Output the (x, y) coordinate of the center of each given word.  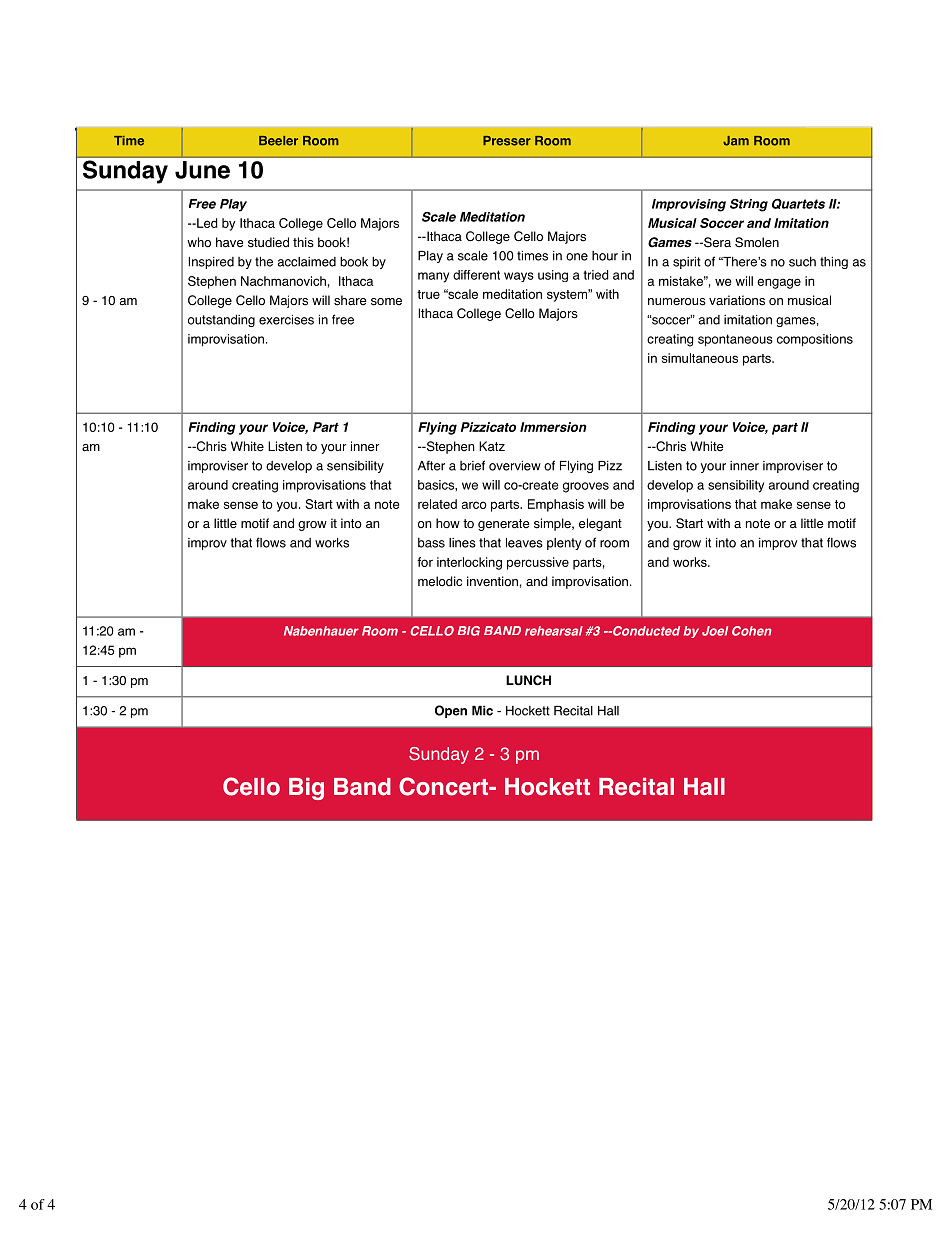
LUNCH (528, 680)
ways (519, 277)
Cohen (752, 631)
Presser (507, 141)
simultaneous (700, 358)
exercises (286, 320)
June (202, 170)
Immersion (553, 427)
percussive (538, 563)
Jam (736, 141)
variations (737, 300)
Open (451, 711)
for (425, 562)
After (431, 465)
